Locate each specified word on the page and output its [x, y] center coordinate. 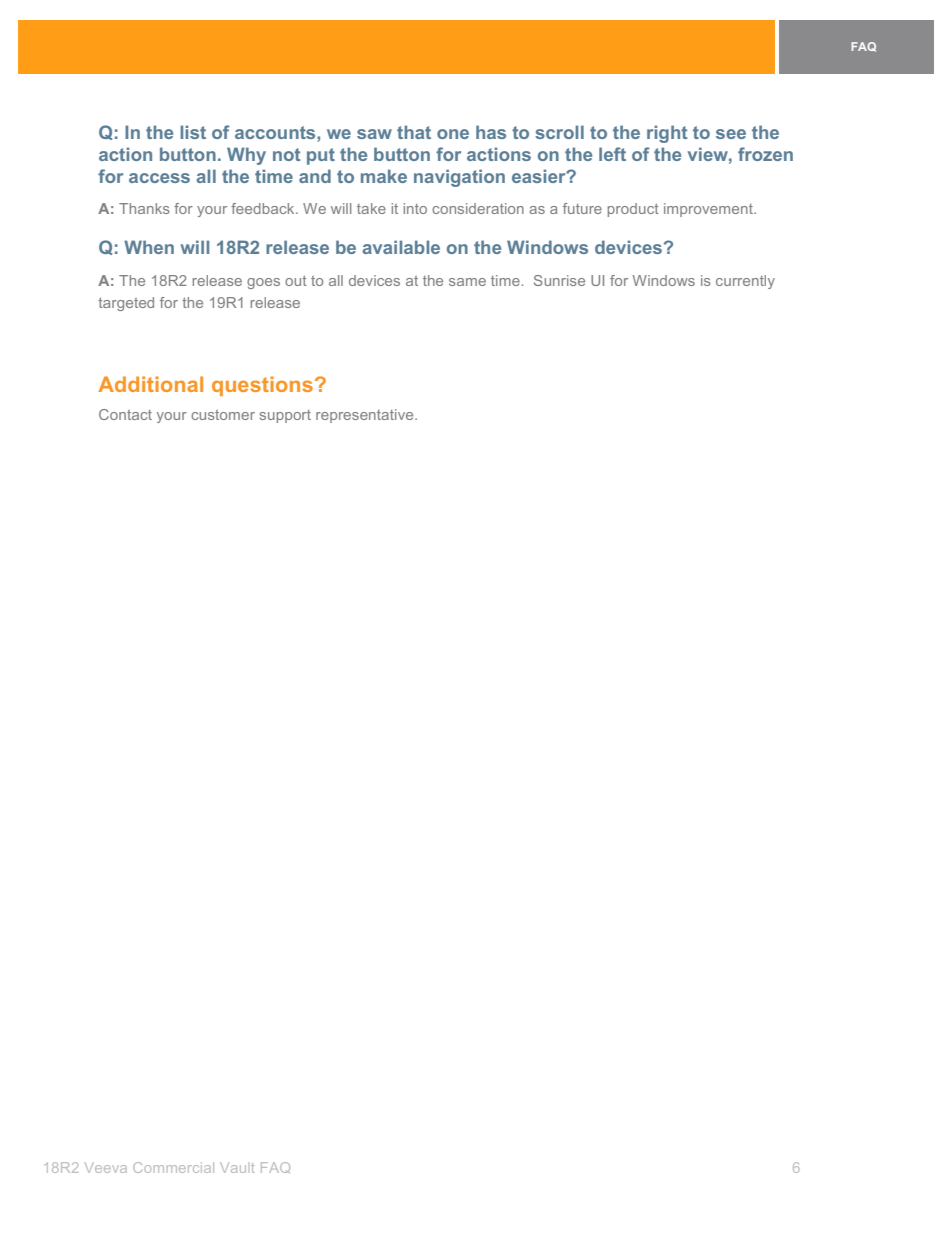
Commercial [173, 1167]
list [193, 132]
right [667, 134]
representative [366, 416]
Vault [237, 1167]
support [285, 416]
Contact [125, 414]
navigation [459, 178]
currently [745, 282]
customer [223, 415]
